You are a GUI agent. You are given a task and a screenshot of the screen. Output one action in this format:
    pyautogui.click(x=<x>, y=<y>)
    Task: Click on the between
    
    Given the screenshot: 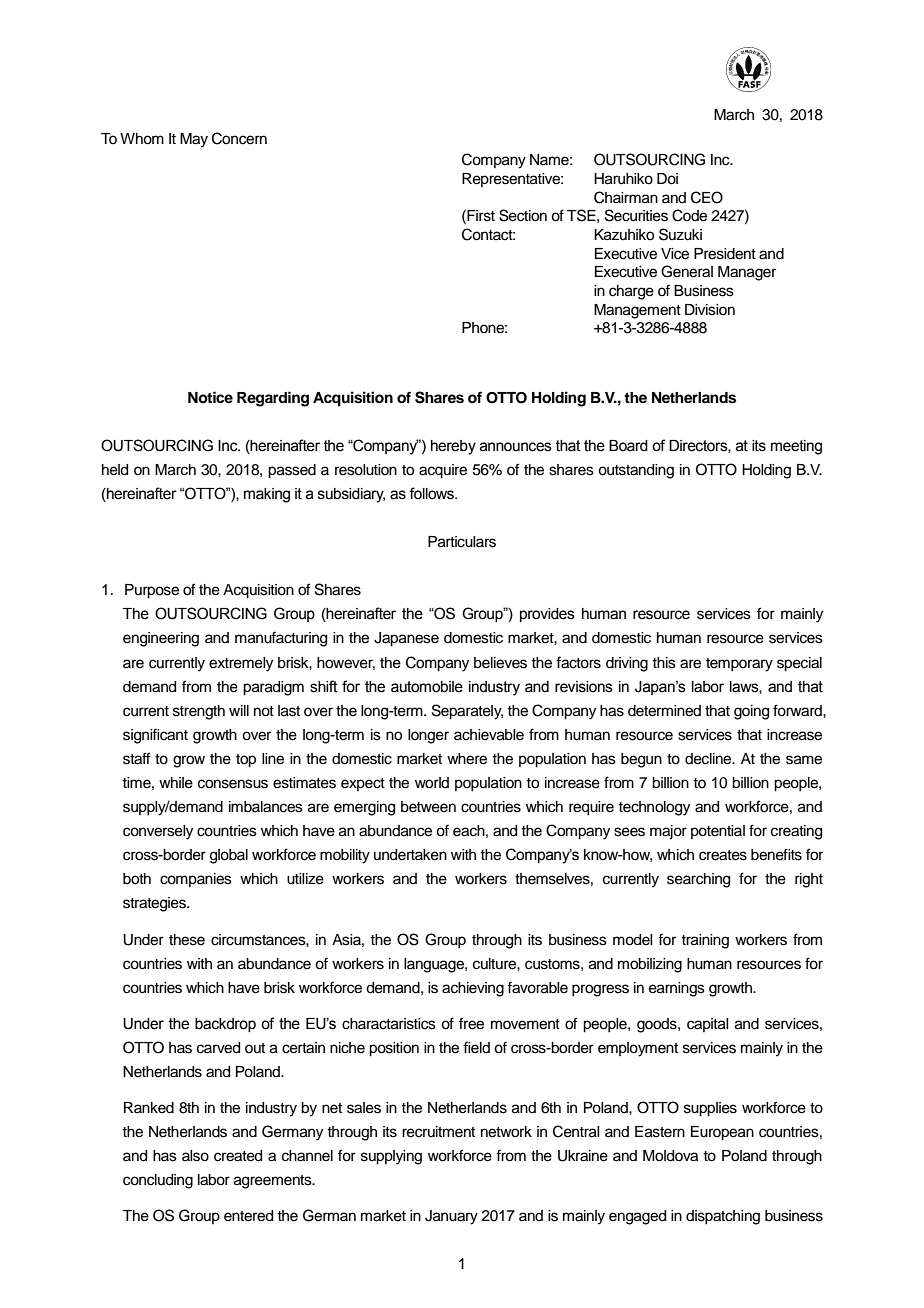 What is the action you would take?
    pyautogui.click(x=428, y=807)
